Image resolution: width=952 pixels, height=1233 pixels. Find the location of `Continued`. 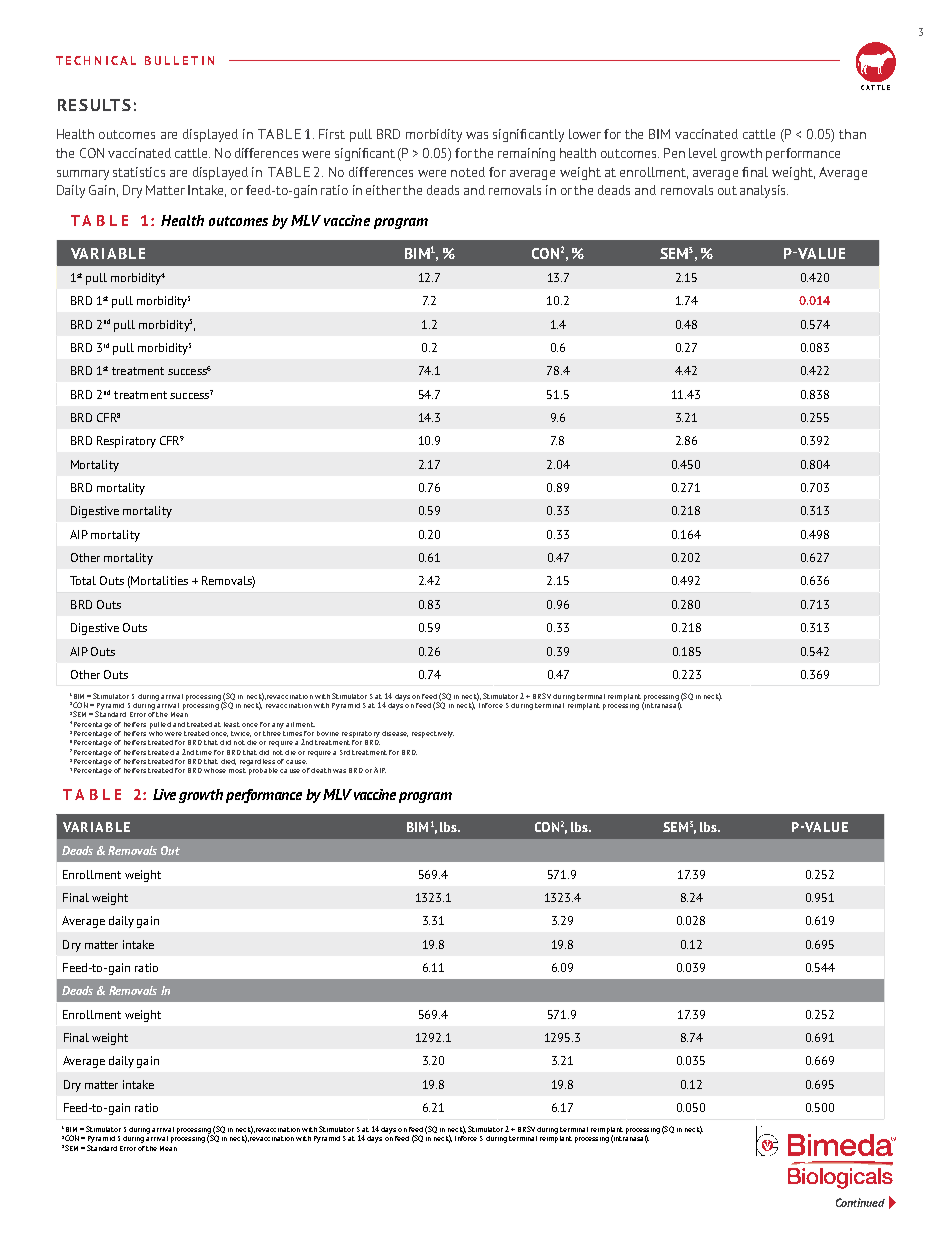

Continued is located at coordinates (860, 1202).
